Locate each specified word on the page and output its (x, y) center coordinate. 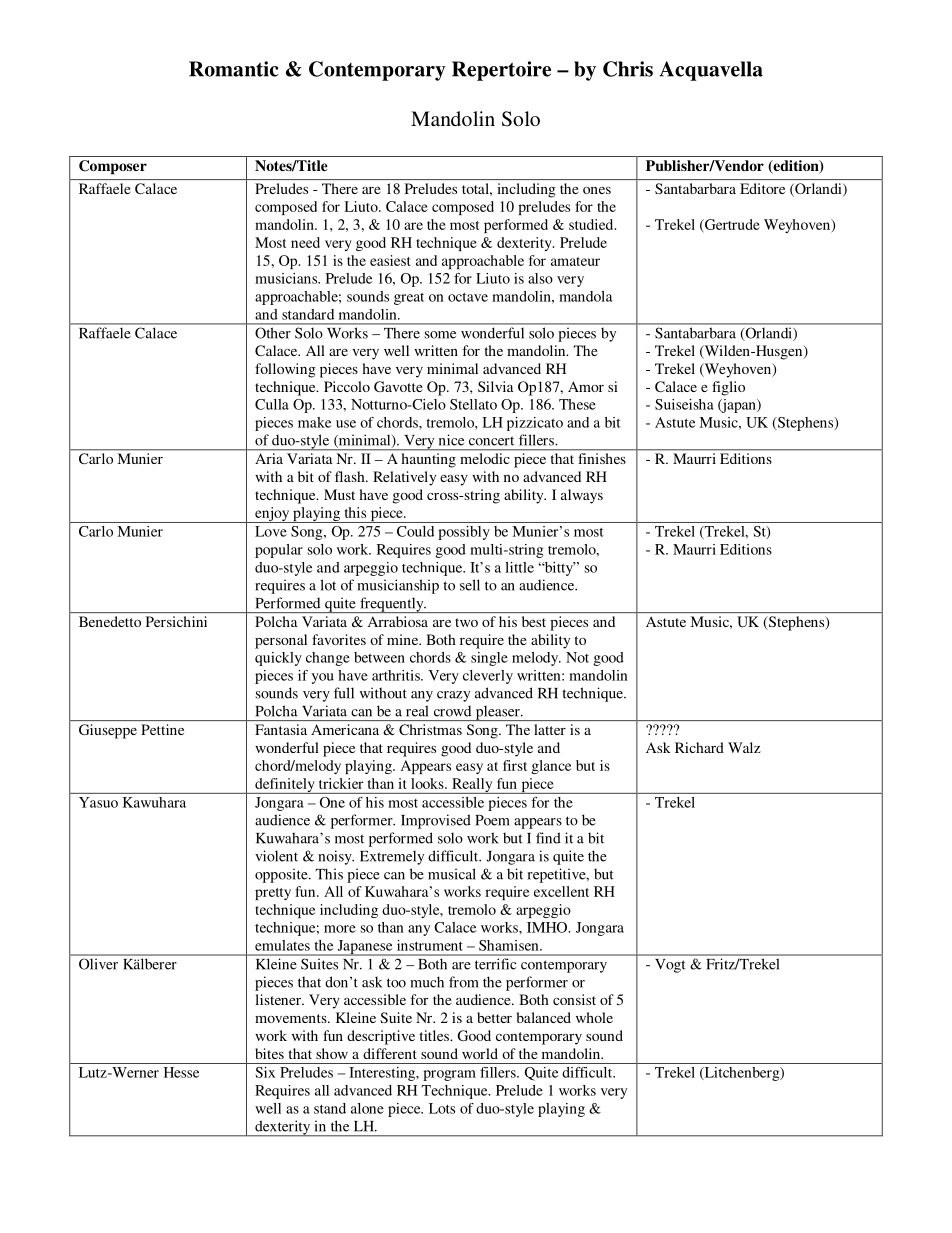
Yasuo (98, 802)
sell (470, 585)
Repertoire (501, 71)
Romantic (234, 69)
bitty (559, 569)
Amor (586, 386)
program (449, 1075)
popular (279, 551)
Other (272, 333)
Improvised (436, 821)
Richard (699, 747)
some (440, 335)
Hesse (181, 1072)
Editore (762, 188)
